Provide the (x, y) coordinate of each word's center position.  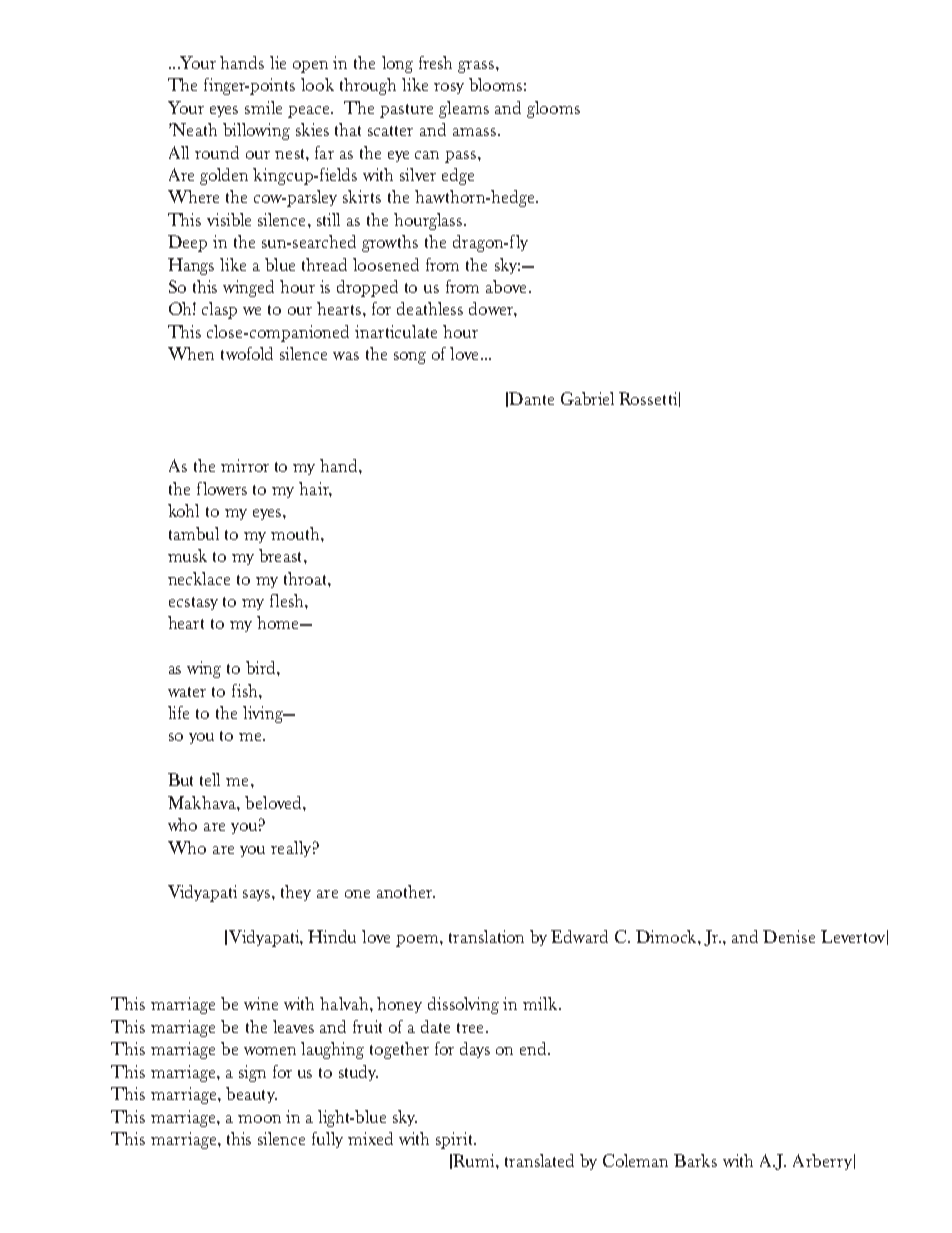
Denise (789, 936)
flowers (222, 488)
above (508, 286)
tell (210, 779)
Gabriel (587, 398)
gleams (464, 109)
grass (476, 67)
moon (259, 1119)
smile (263, 107)
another (406, 891)
